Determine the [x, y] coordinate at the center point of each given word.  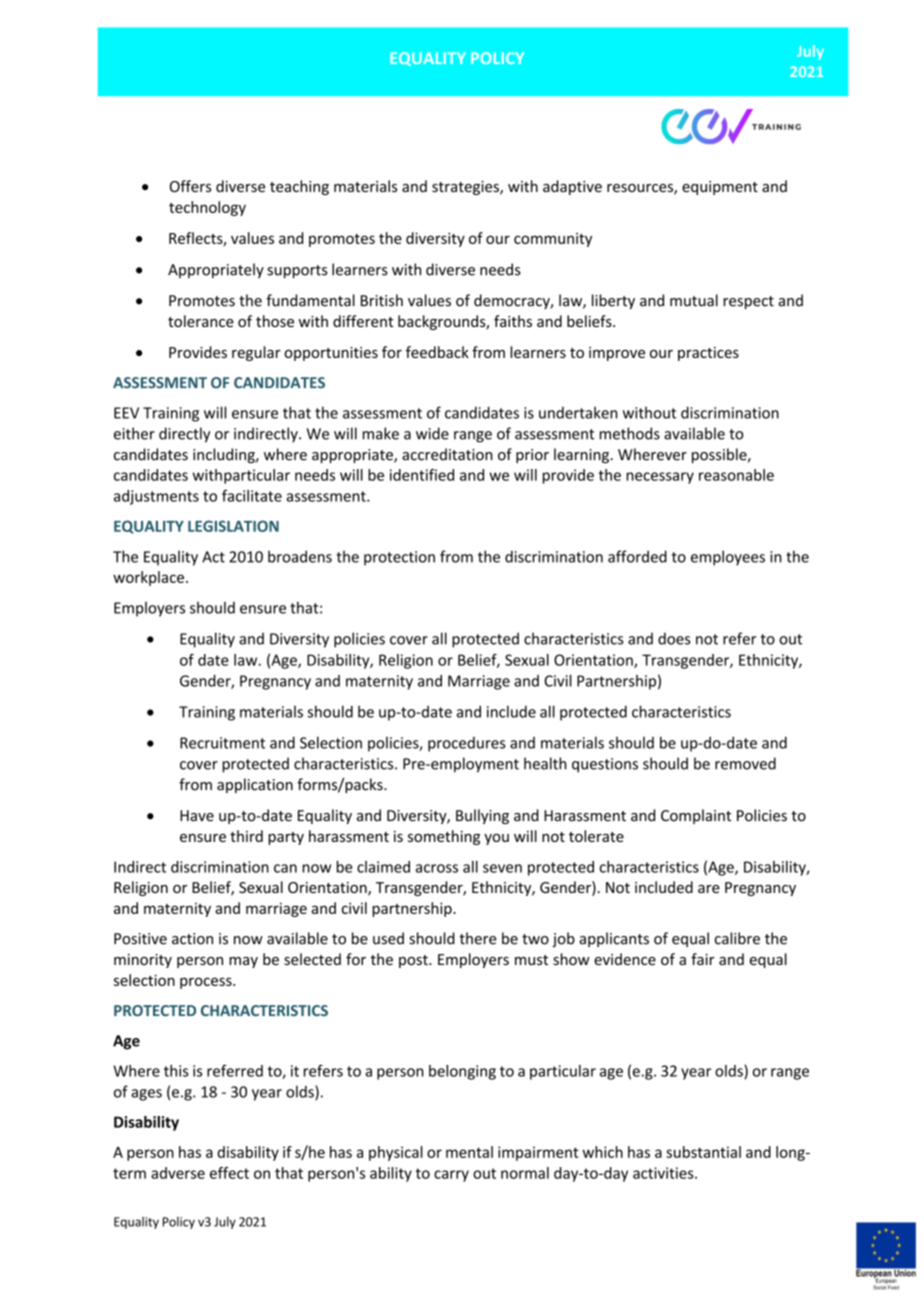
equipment [720, 188]
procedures [467, 744]
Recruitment [222, 743]
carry [451, 1176]
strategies [466, 188]
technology [207, 208]
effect [229, 1173]
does [674, 638]
